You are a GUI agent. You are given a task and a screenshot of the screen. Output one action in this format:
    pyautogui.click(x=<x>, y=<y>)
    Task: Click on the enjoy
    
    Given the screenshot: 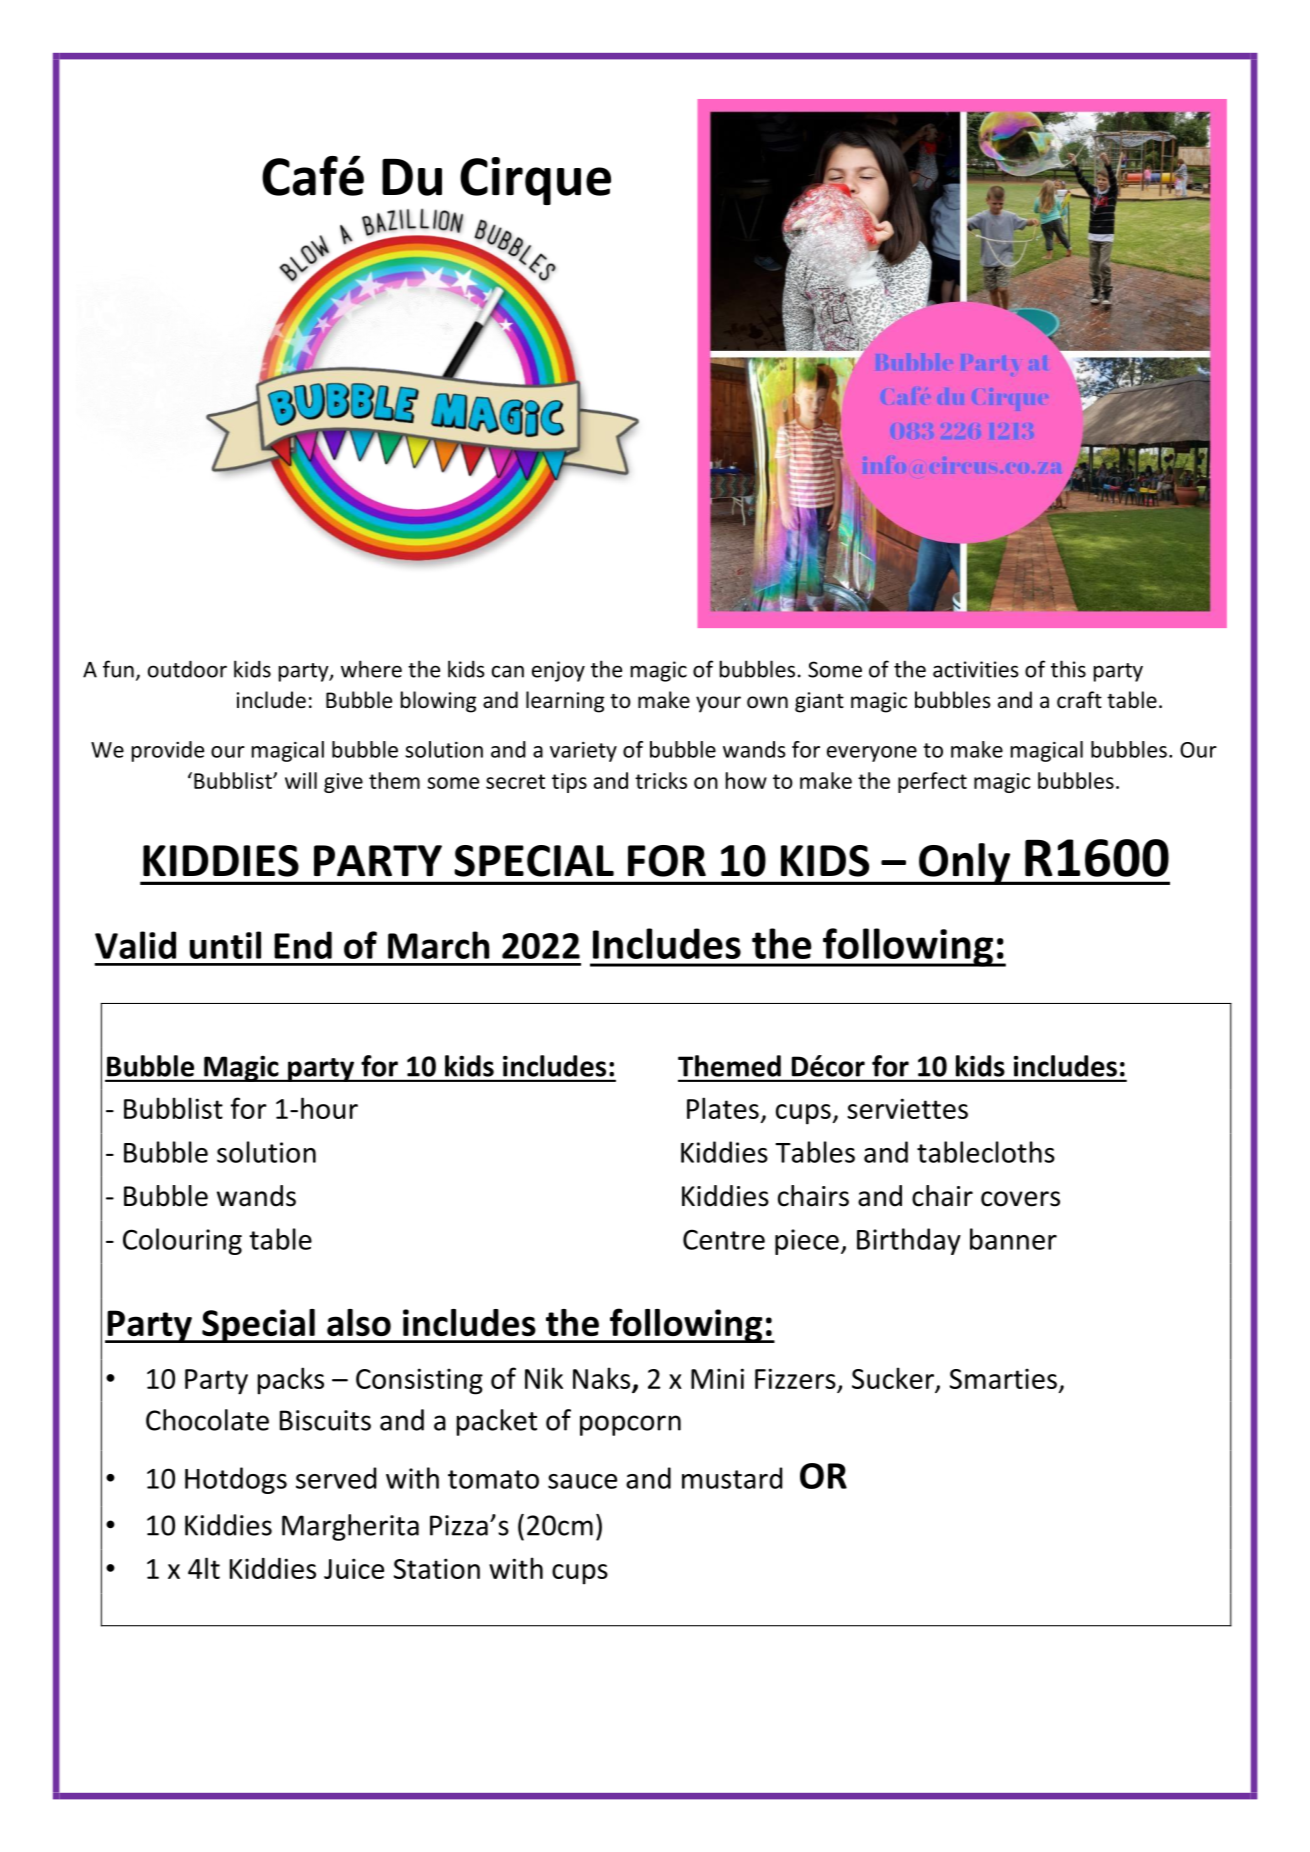 What is the action you would take?
    pyautogui.click(x=558, y=671)
